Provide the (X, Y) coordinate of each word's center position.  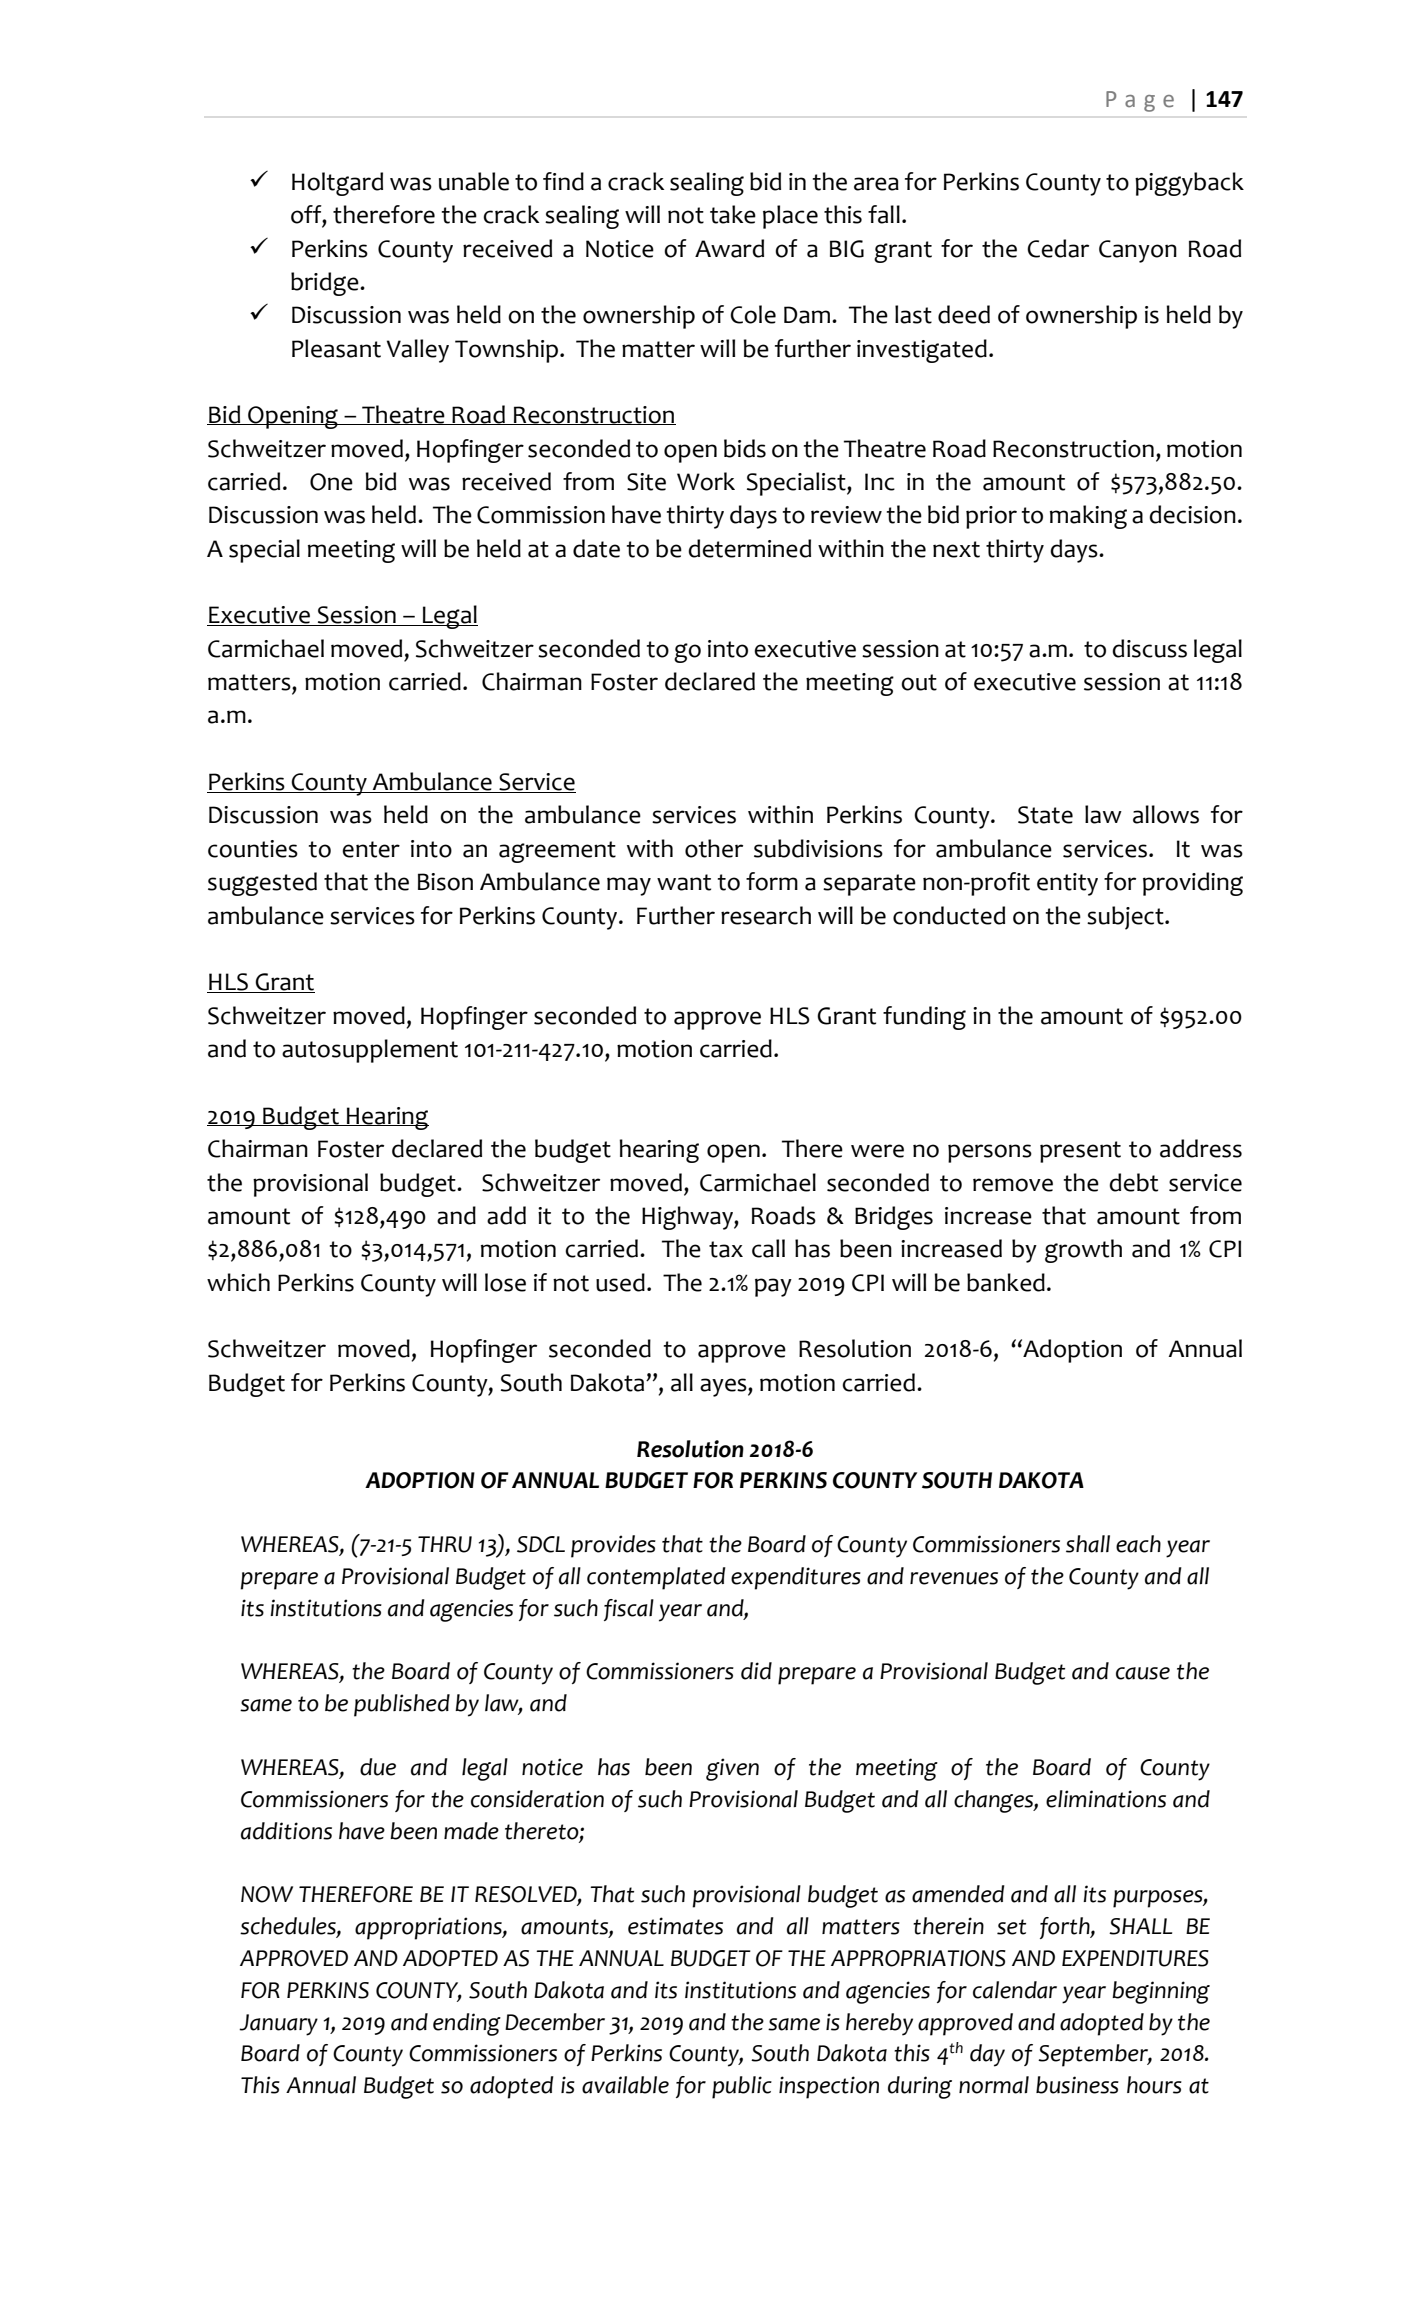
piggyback (1189, 184)
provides (613, 1546)
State (1045, 815)
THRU (445, 1544)
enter (371, 849)
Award (729, 248)
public (742, 2087)
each (1138, 1544)
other (714, 848)
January (278, 2025)
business (1077, 2085)
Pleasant (336, 348)
